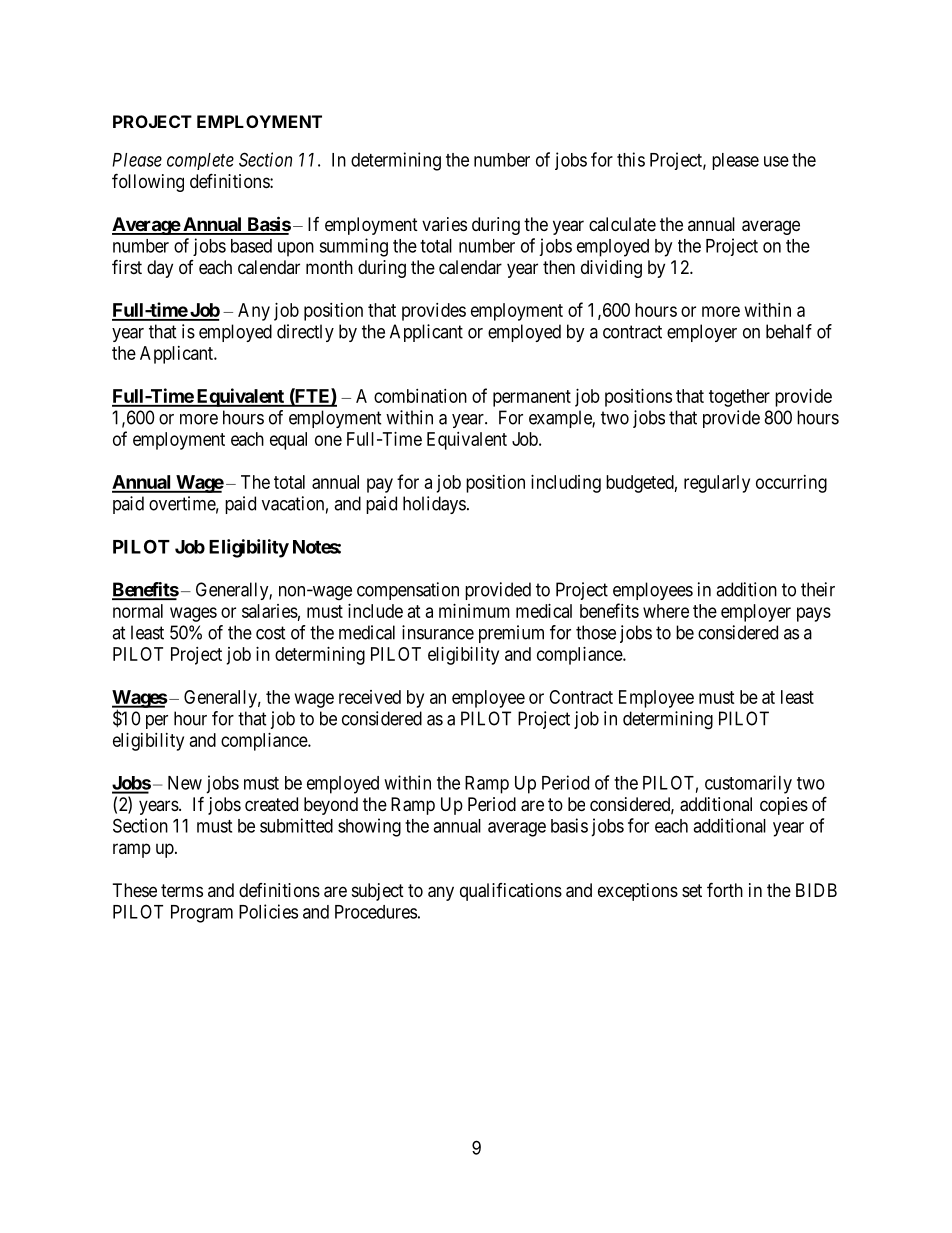 The width and height of the document is (952, 1233). I want to click on directly, so click(305, 333).
